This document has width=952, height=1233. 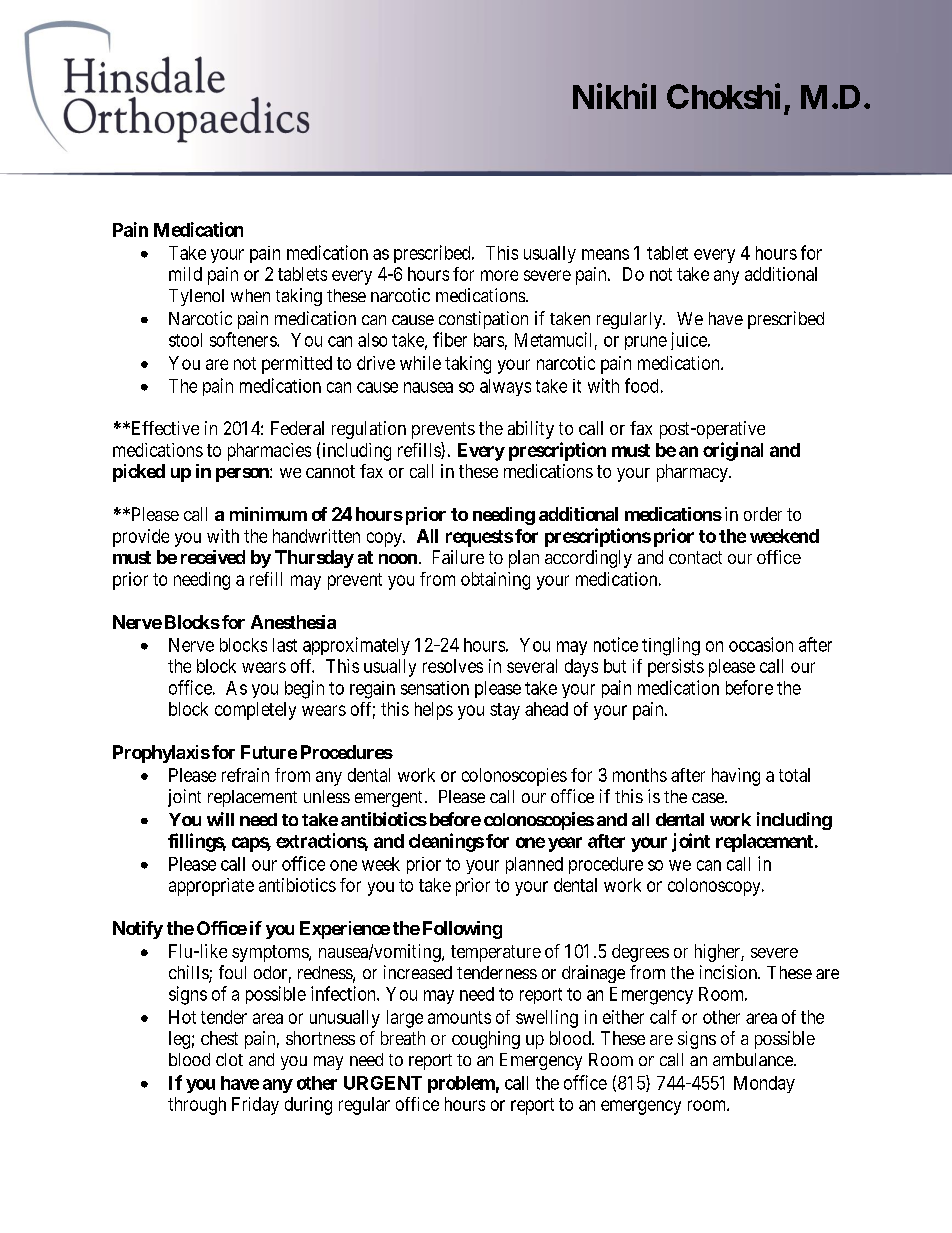 What do you see at coordinates (245, 775) in the document?
I see `refrain` at bounding box center [245, 775].
